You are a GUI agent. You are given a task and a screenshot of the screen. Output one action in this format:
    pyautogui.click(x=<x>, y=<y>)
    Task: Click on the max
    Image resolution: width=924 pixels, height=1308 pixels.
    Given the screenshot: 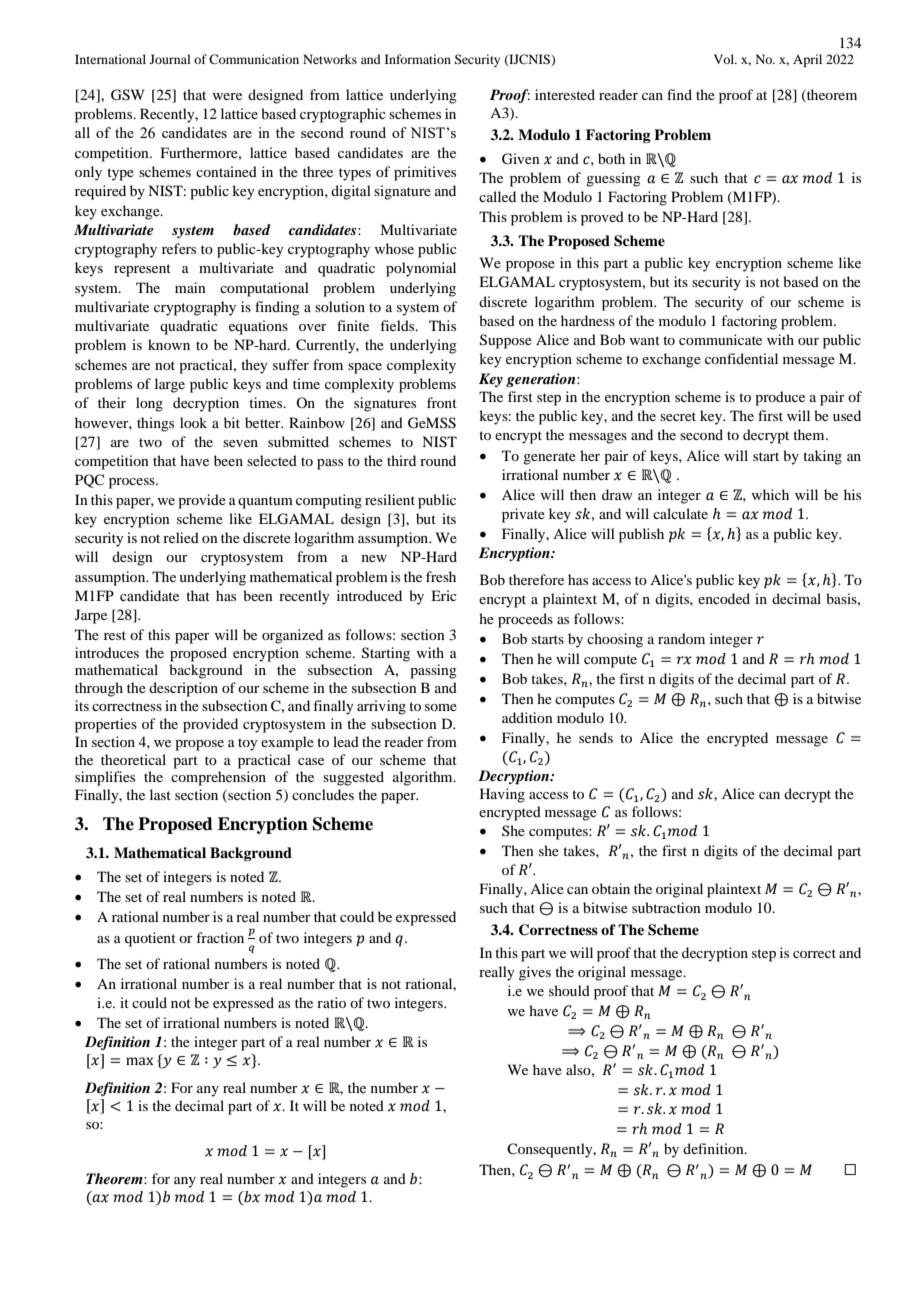 What is the action you would take?
    pyautogui.click(x=140, y=1061)
